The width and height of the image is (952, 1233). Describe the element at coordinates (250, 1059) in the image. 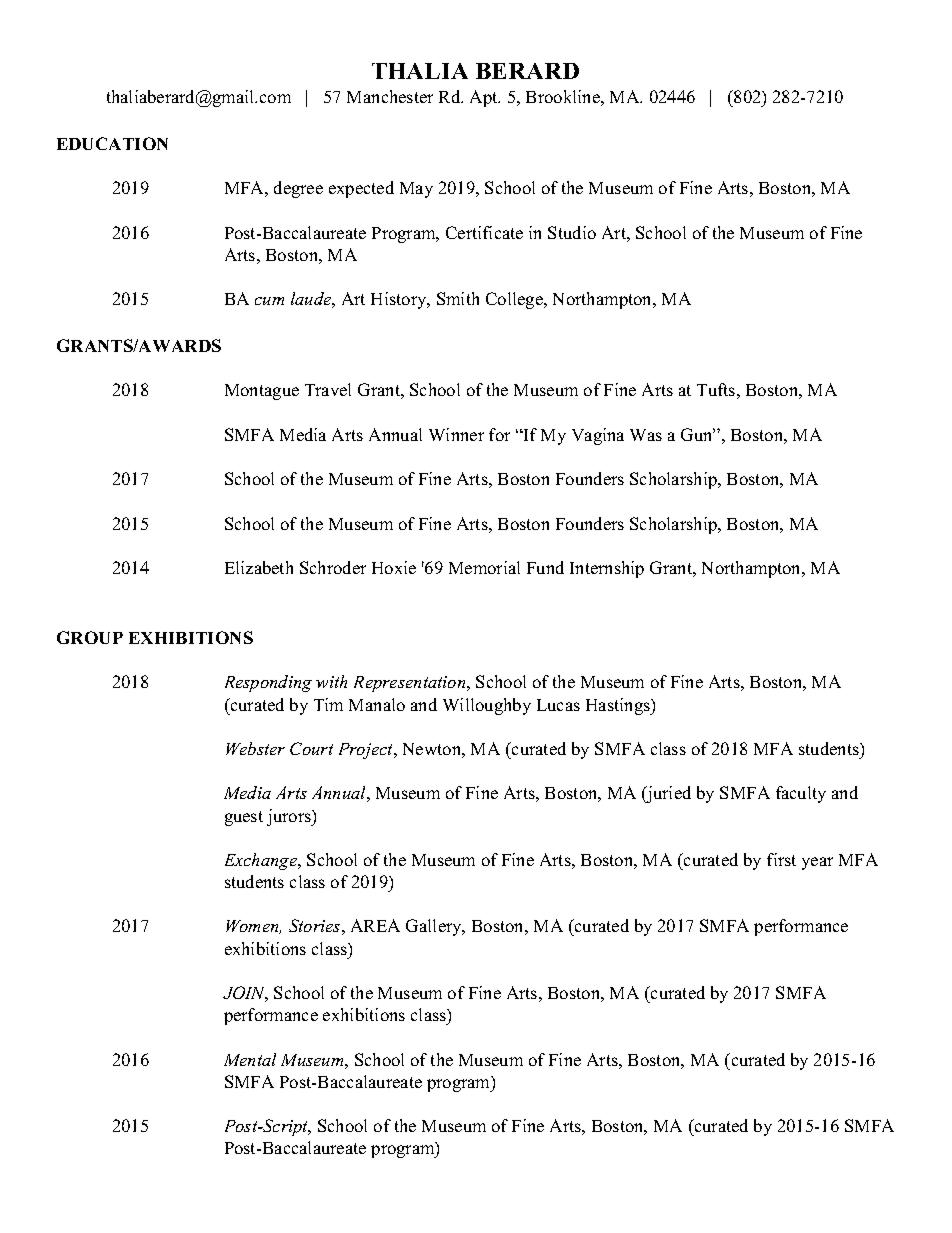

I see `Mental` at that location.
